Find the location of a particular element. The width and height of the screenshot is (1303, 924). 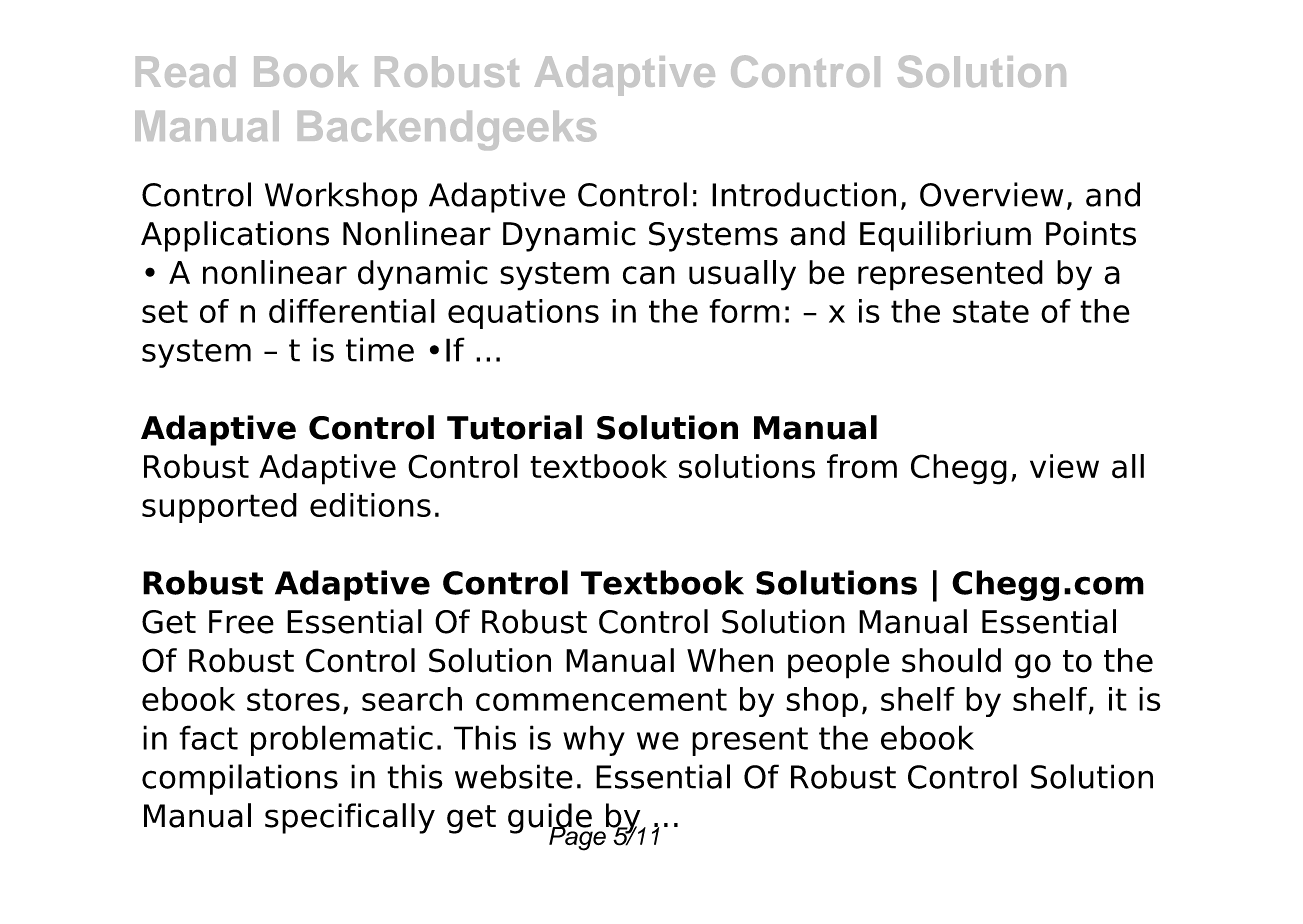

Tutorial is located at coordinates (514, 427).
